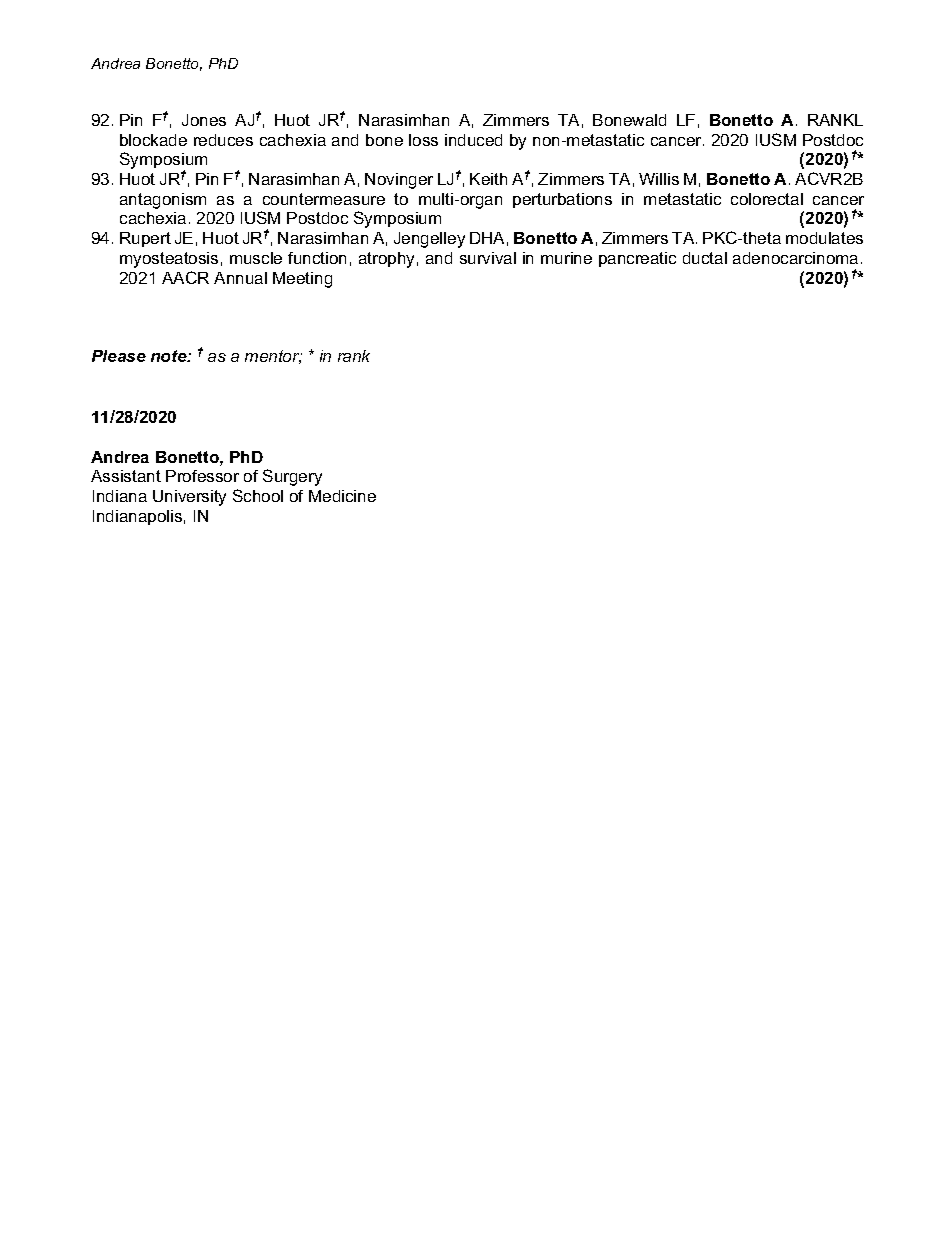  I want to click on reduces, so click(223, 140).
